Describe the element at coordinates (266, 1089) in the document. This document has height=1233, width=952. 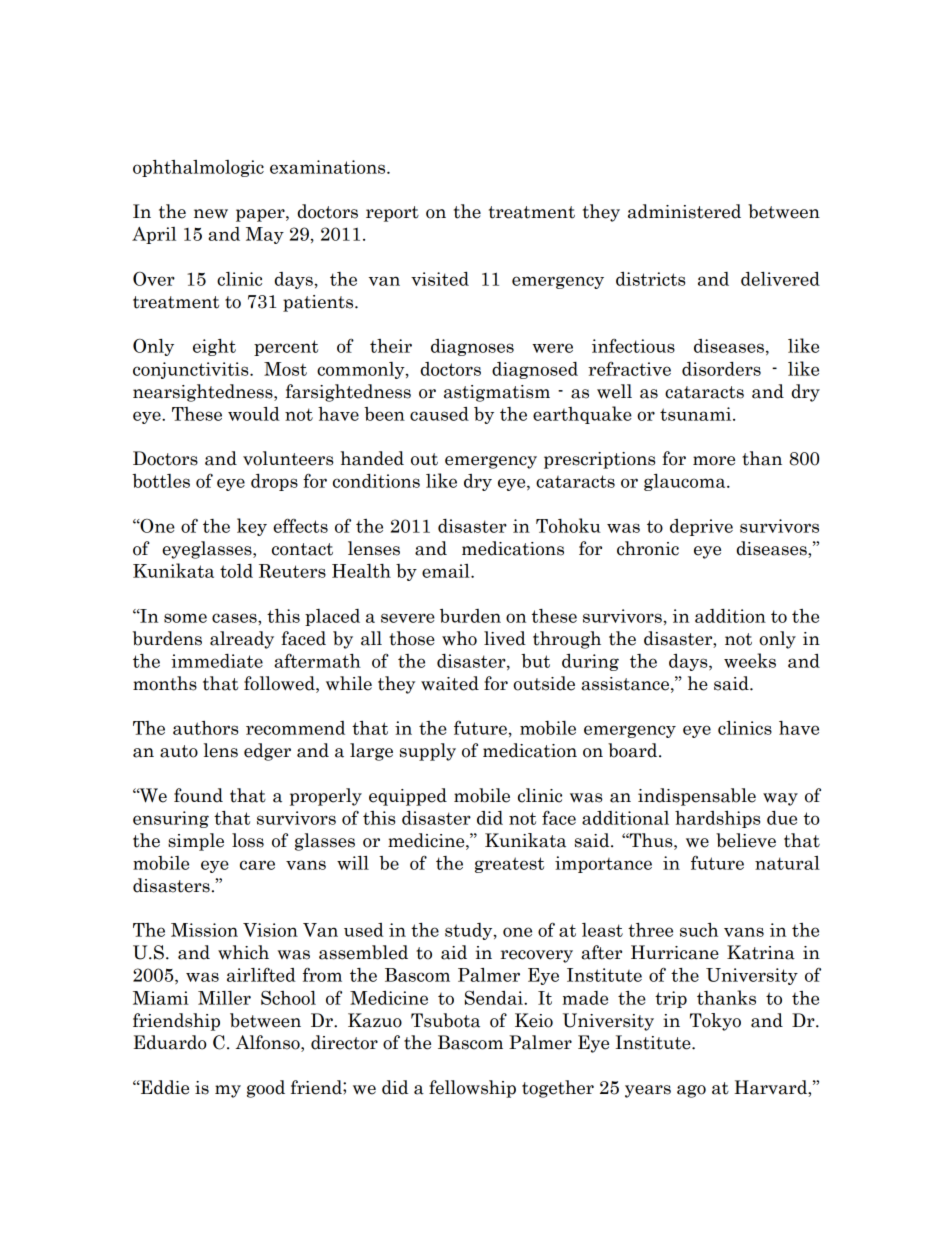
I see `good` at that location.
